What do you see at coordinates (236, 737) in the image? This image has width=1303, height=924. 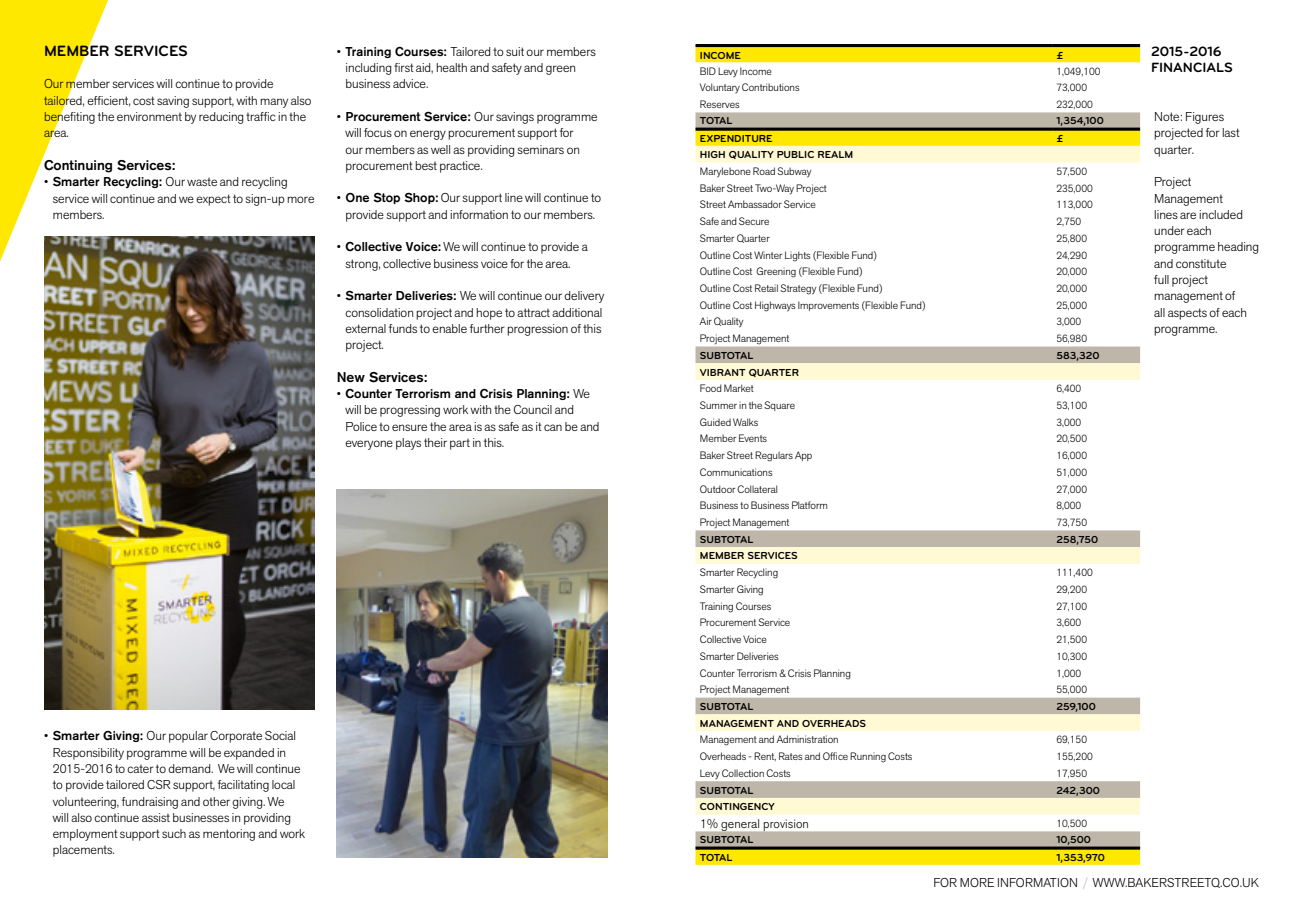 I see `Corporate` at bounding box center [236, 737].
